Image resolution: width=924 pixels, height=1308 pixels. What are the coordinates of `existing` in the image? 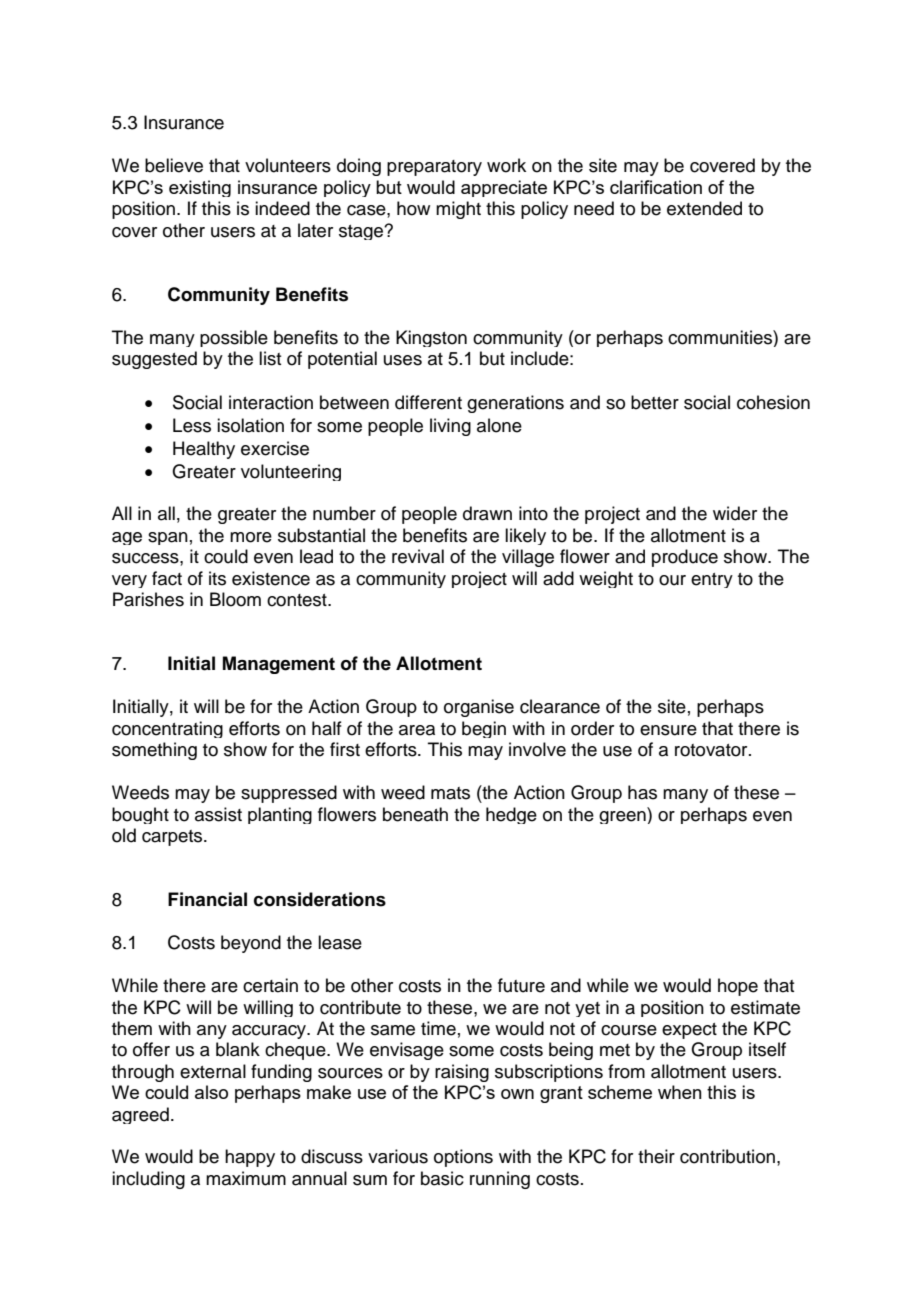 It's located at (200, 188).
